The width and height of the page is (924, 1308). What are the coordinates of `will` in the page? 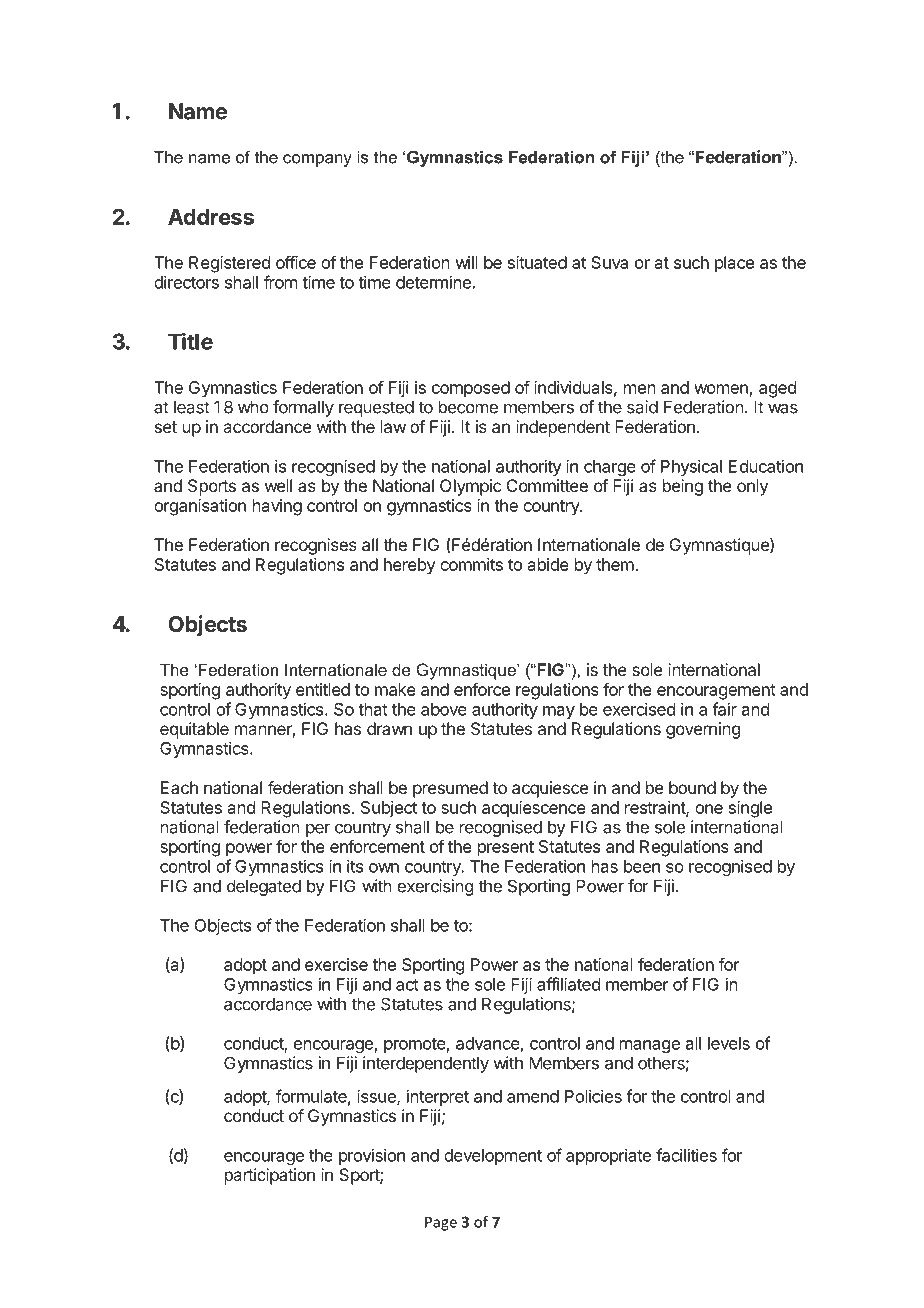 It's located at (466, 262).
